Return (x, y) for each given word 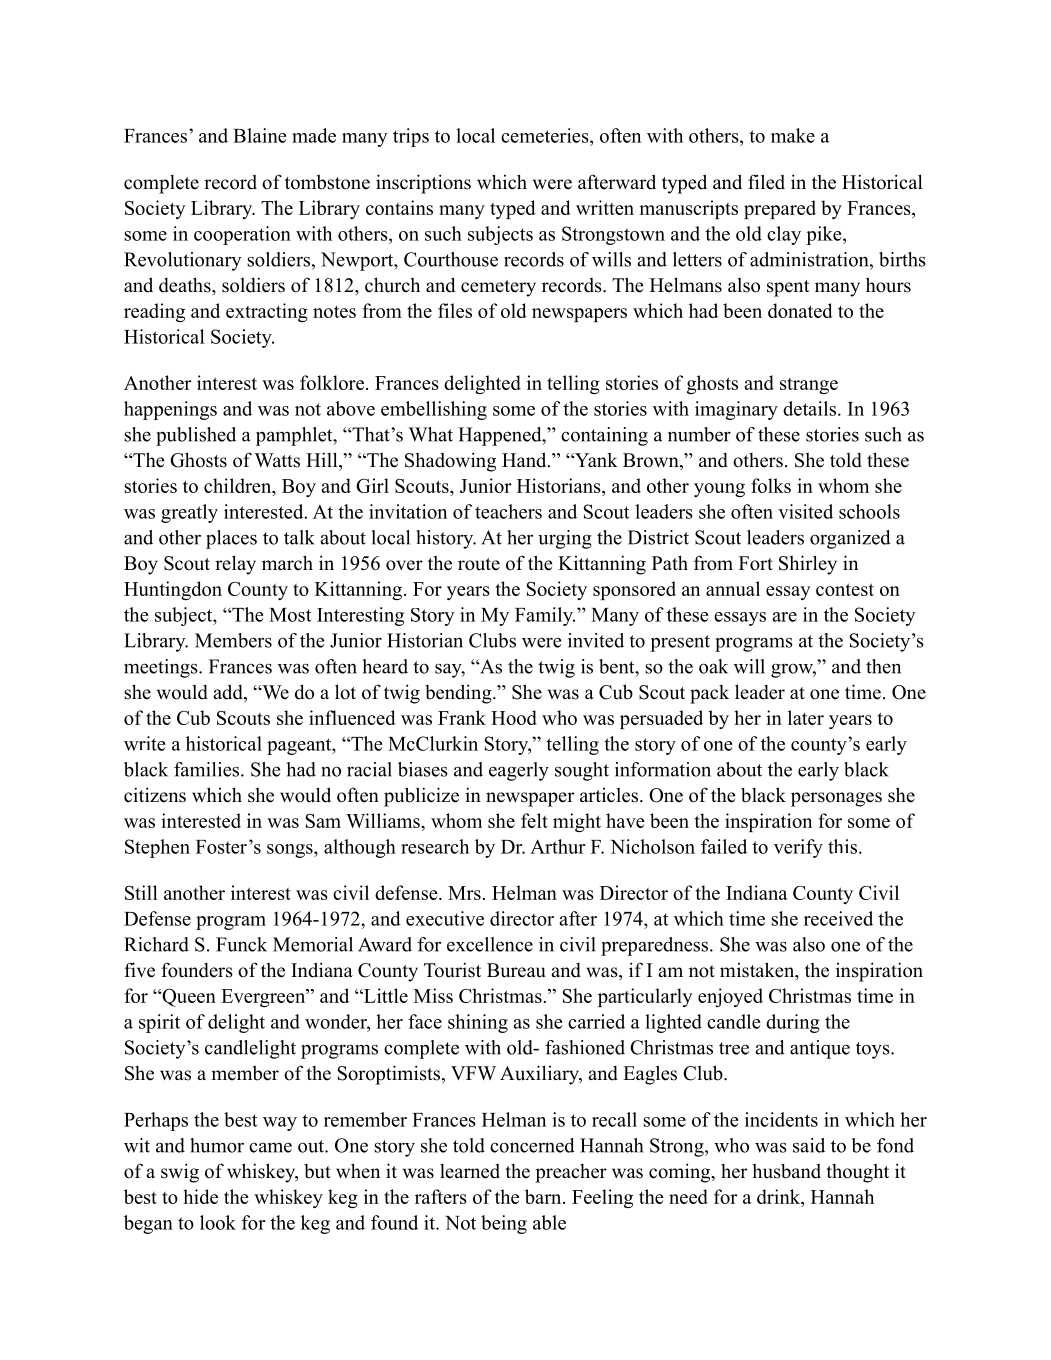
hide (200, 1196)
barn (544, 1196)
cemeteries (546, 135)
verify (798, 848)
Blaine (259, 135)
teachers (508, 511)
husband (787, 1171)
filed (766, 182)
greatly (189, 513)
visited (805, 511)
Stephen (157, 848)
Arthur (557, 846)
